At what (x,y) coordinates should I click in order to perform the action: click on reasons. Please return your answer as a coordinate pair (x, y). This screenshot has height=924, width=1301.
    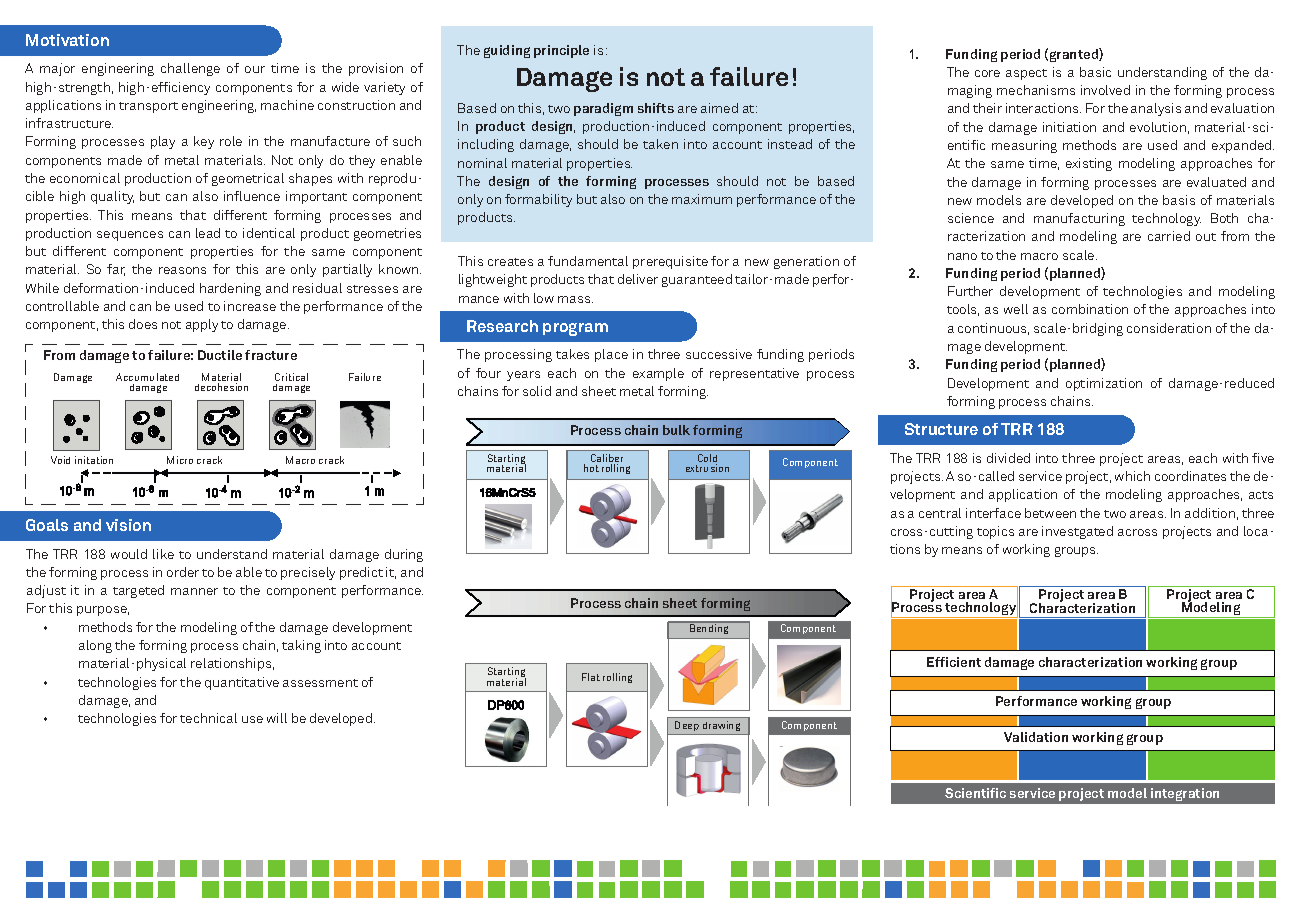
    Looking at the image, I should click on (182, 270).
